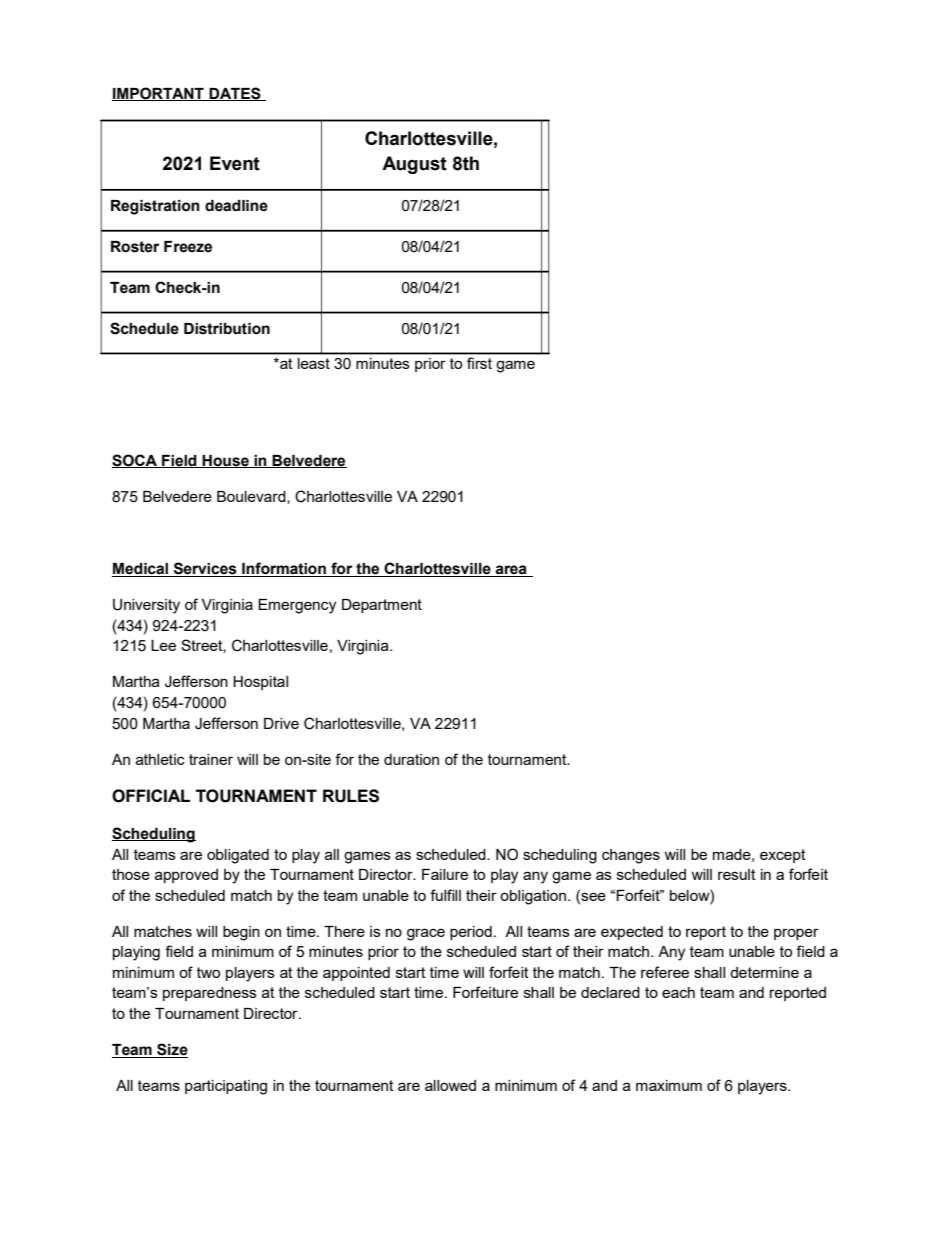 This page has width=952, height=1233. Describe the element at coordinates (511, 571) in the page. I see `area` at that location.
